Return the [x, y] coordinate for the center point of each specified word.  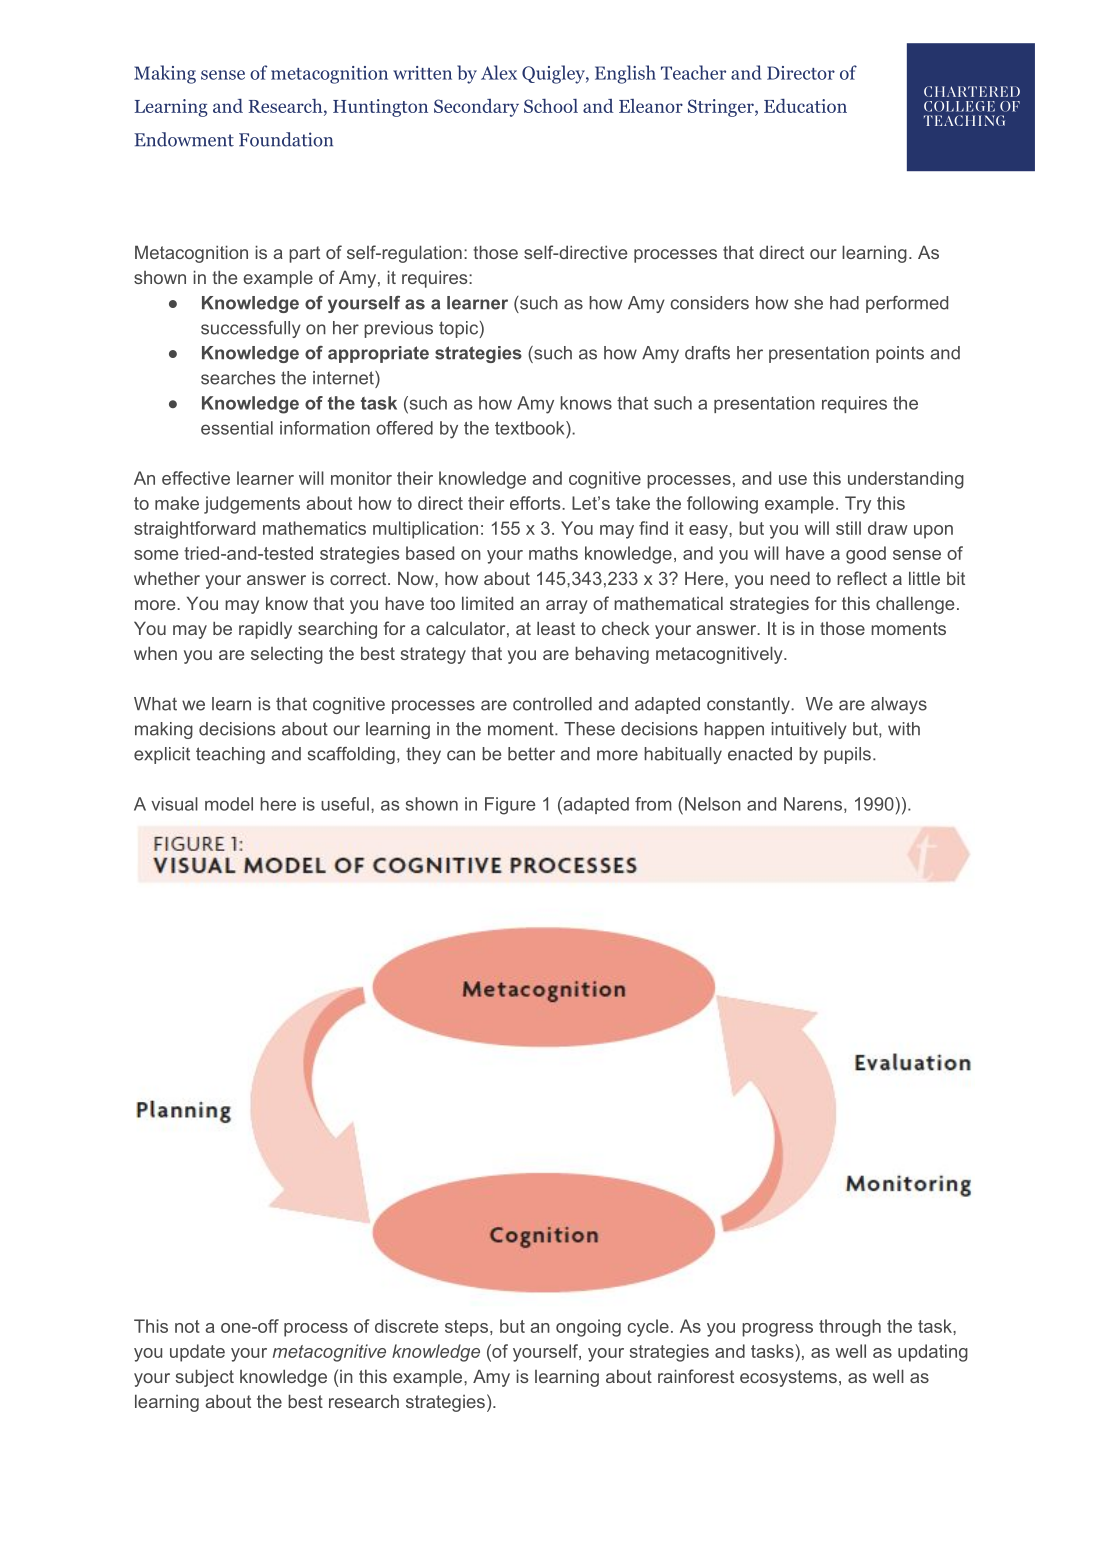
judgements [252, 505]
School [551, 106]
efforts [536, 503]
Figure [510, 806]
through [850, 1328]
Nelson [713, 804]
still [848, 528]
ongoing [588, 1328]
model [229, 804]
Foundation [286, 139]
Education [805, 106]
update [197, 1353]
